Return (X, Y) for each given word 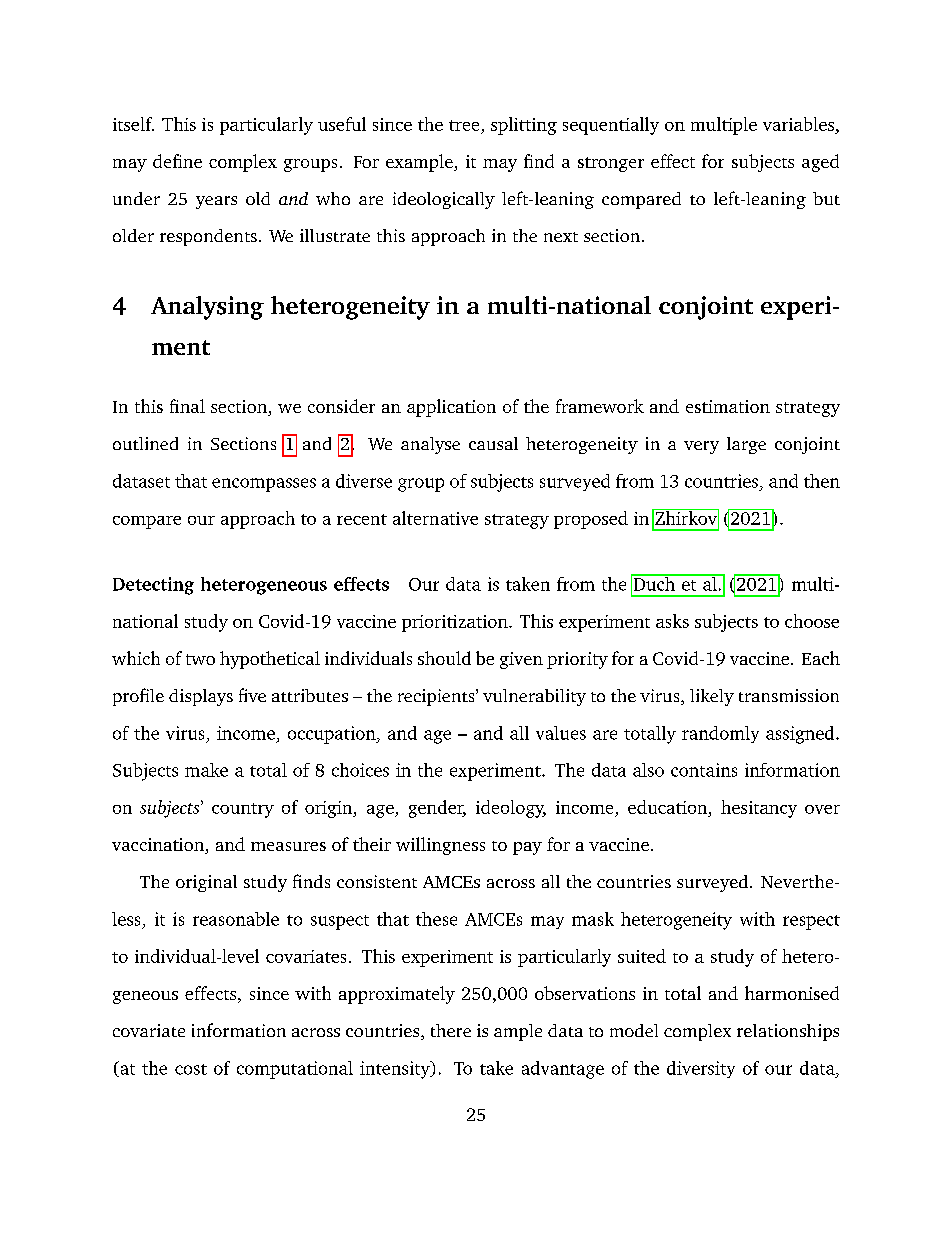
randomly (720, 734)
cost (191, 1069)
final (187, 406)
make (206, 770)
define (177, 161)
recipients (437, 697)
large (746, 445)
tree (464, 125)
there (451, 1030)
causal (493, 443)
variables (800, 124)
